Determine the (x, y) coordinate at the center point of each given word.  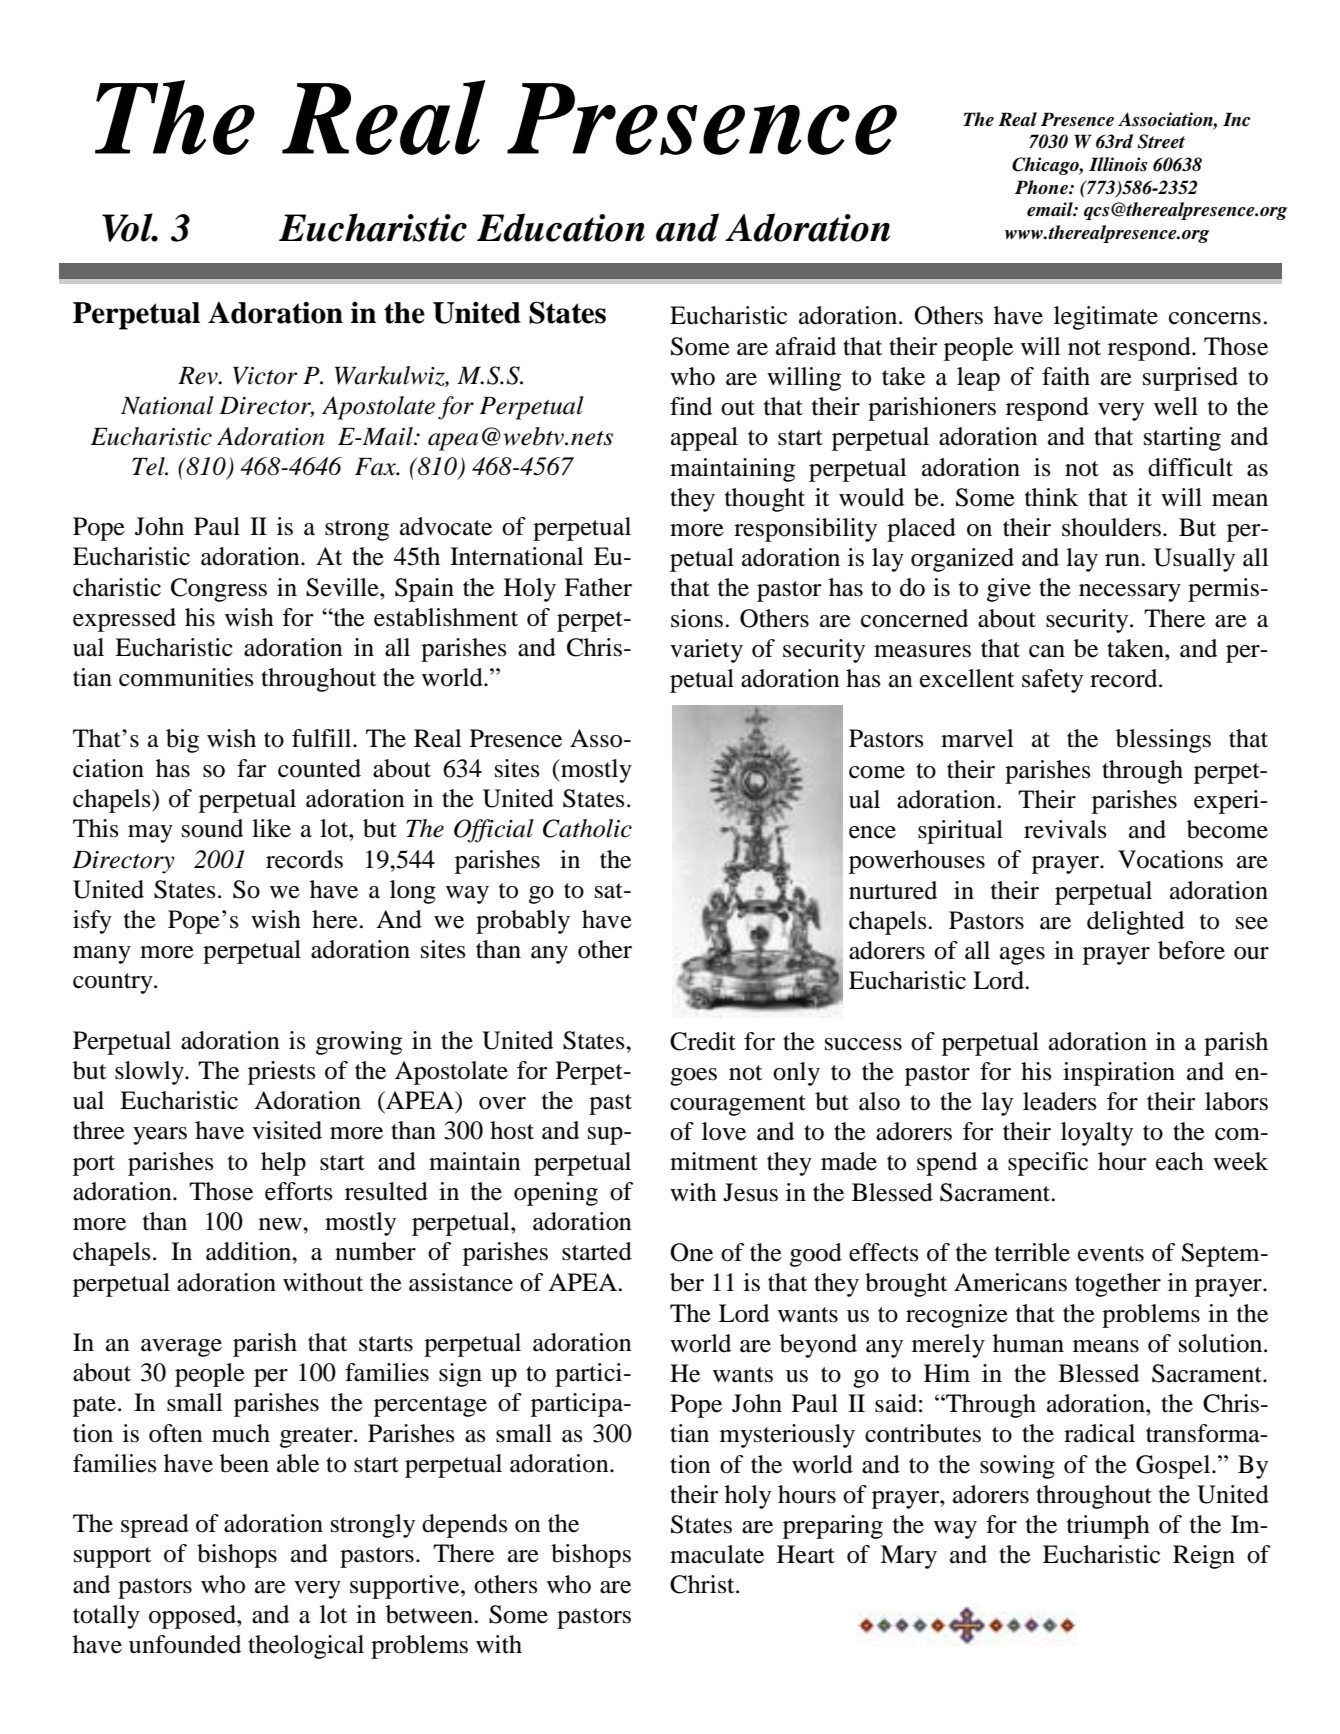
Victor (265, 376)
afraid (806, 346)
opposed (193, 1617)
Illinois (1118, 164)
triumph (1108, 1527)
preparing (833, 1527)
